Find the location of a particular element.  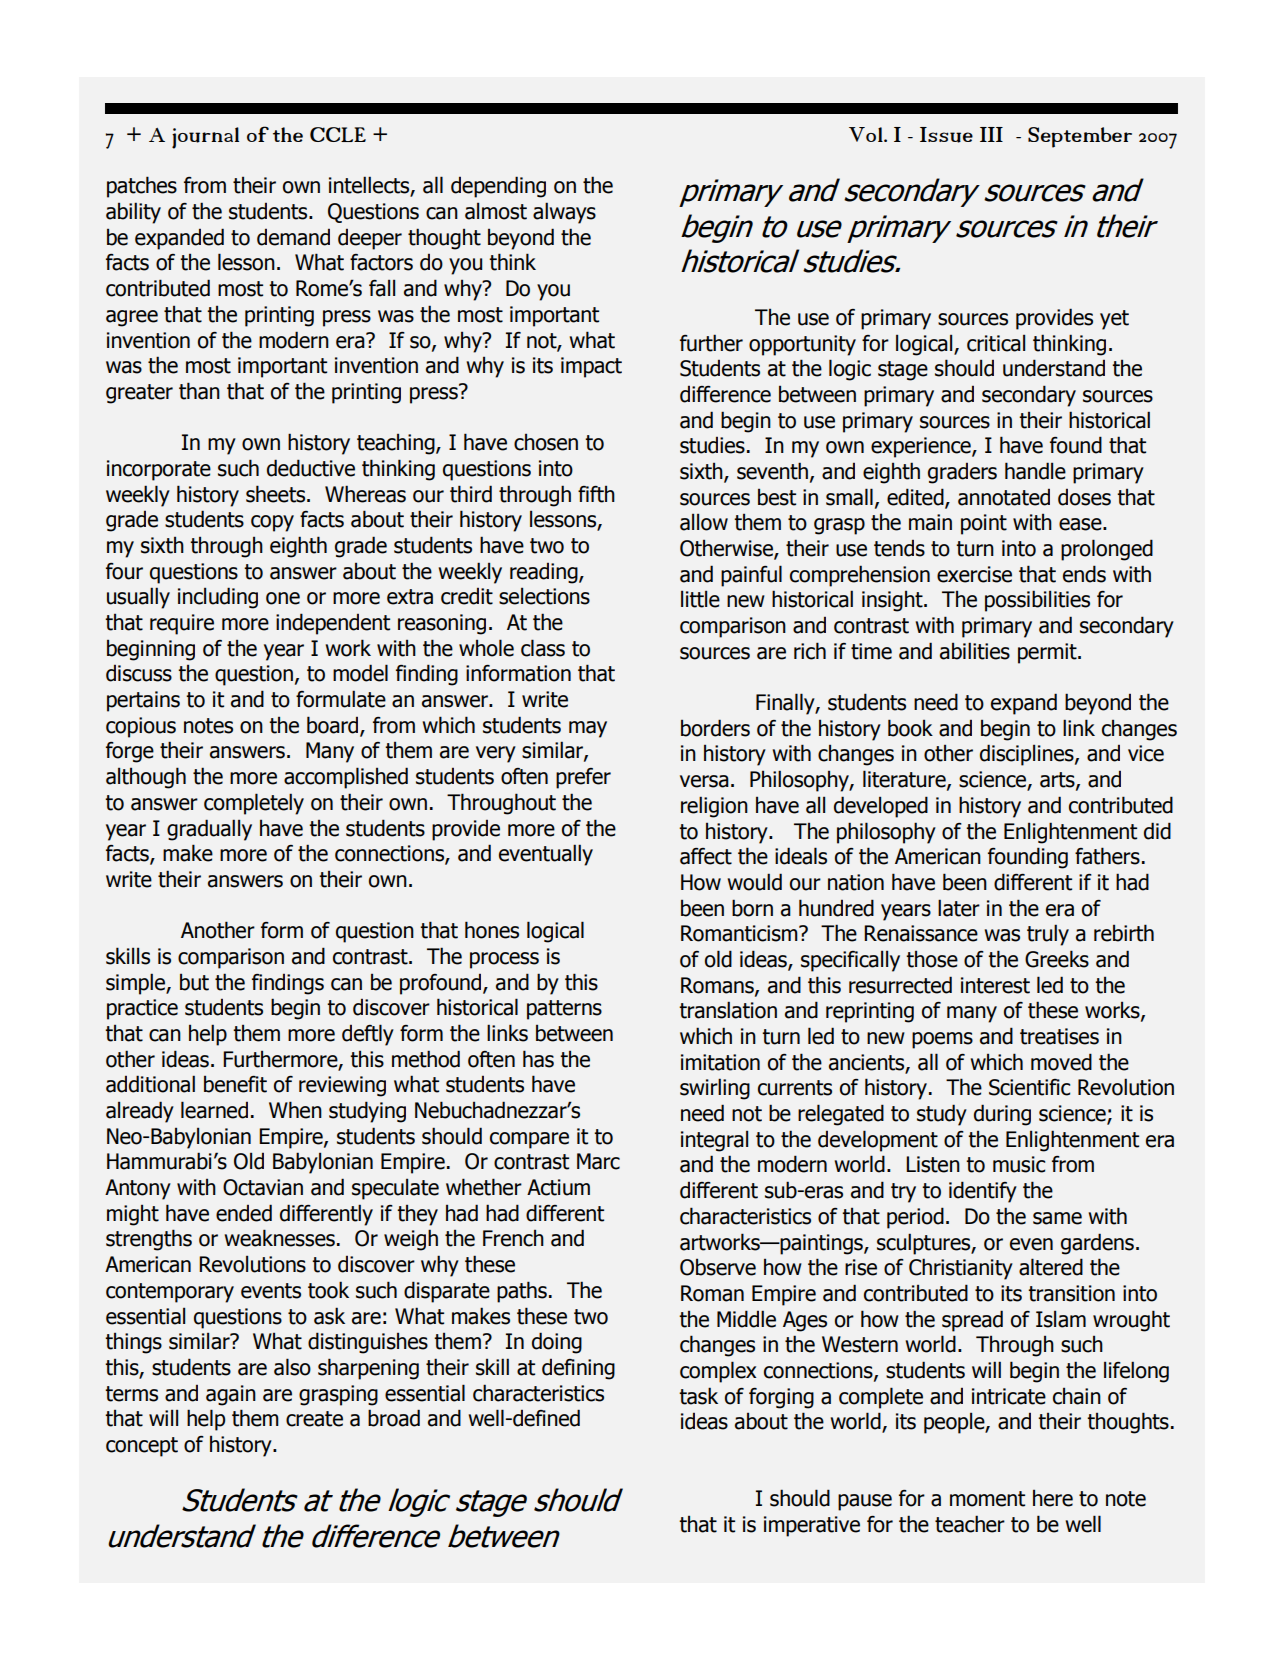

Octavian is located at coordinates (263, 1187).
